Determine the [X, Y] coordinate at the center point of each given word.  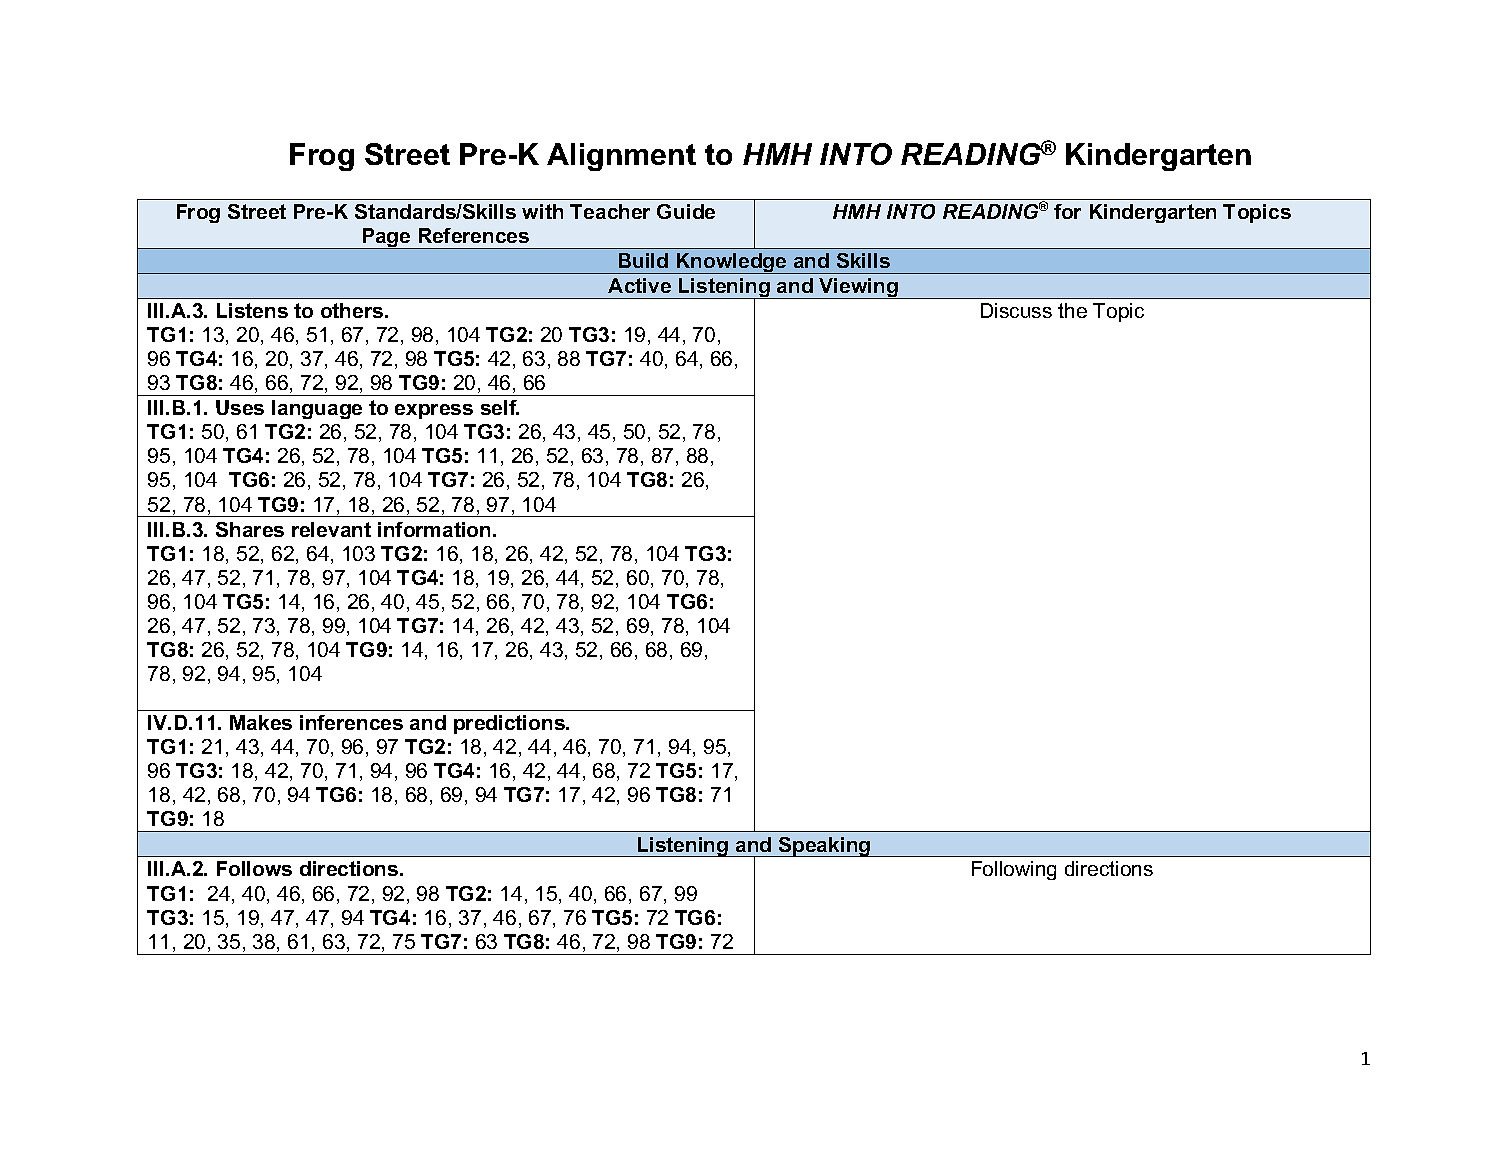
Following [1014, 870]
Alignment [621, 157]
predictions [510, 724]
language [317, 409]
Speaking [825, 847]
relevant [331, 529]
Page [386, 238]
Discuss [1016, 310]
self [500, 407]
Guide [686, 211]
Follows [254, 868]
